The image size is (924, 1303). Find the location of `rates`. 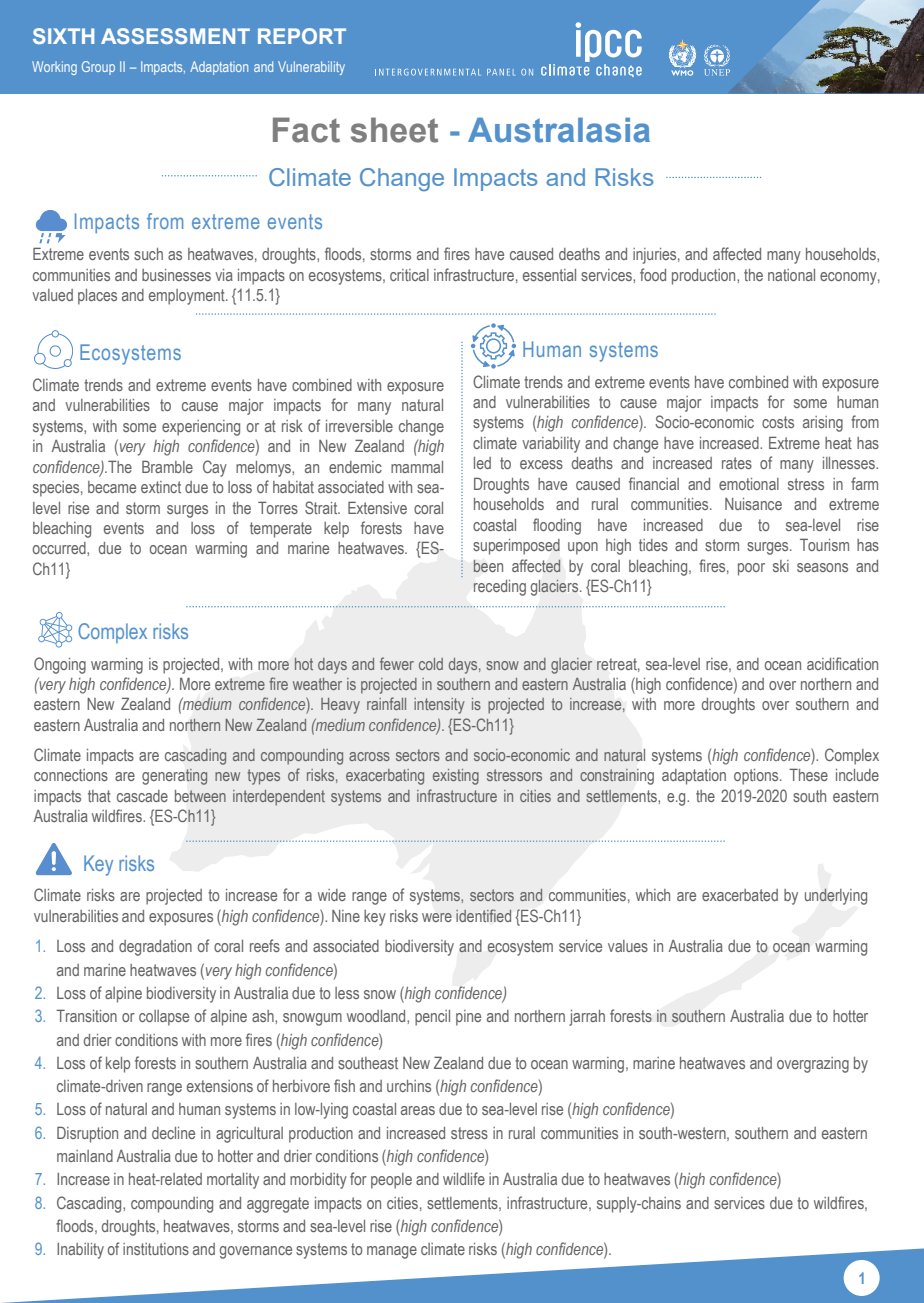

rates is located at coordinates (737, 463).
